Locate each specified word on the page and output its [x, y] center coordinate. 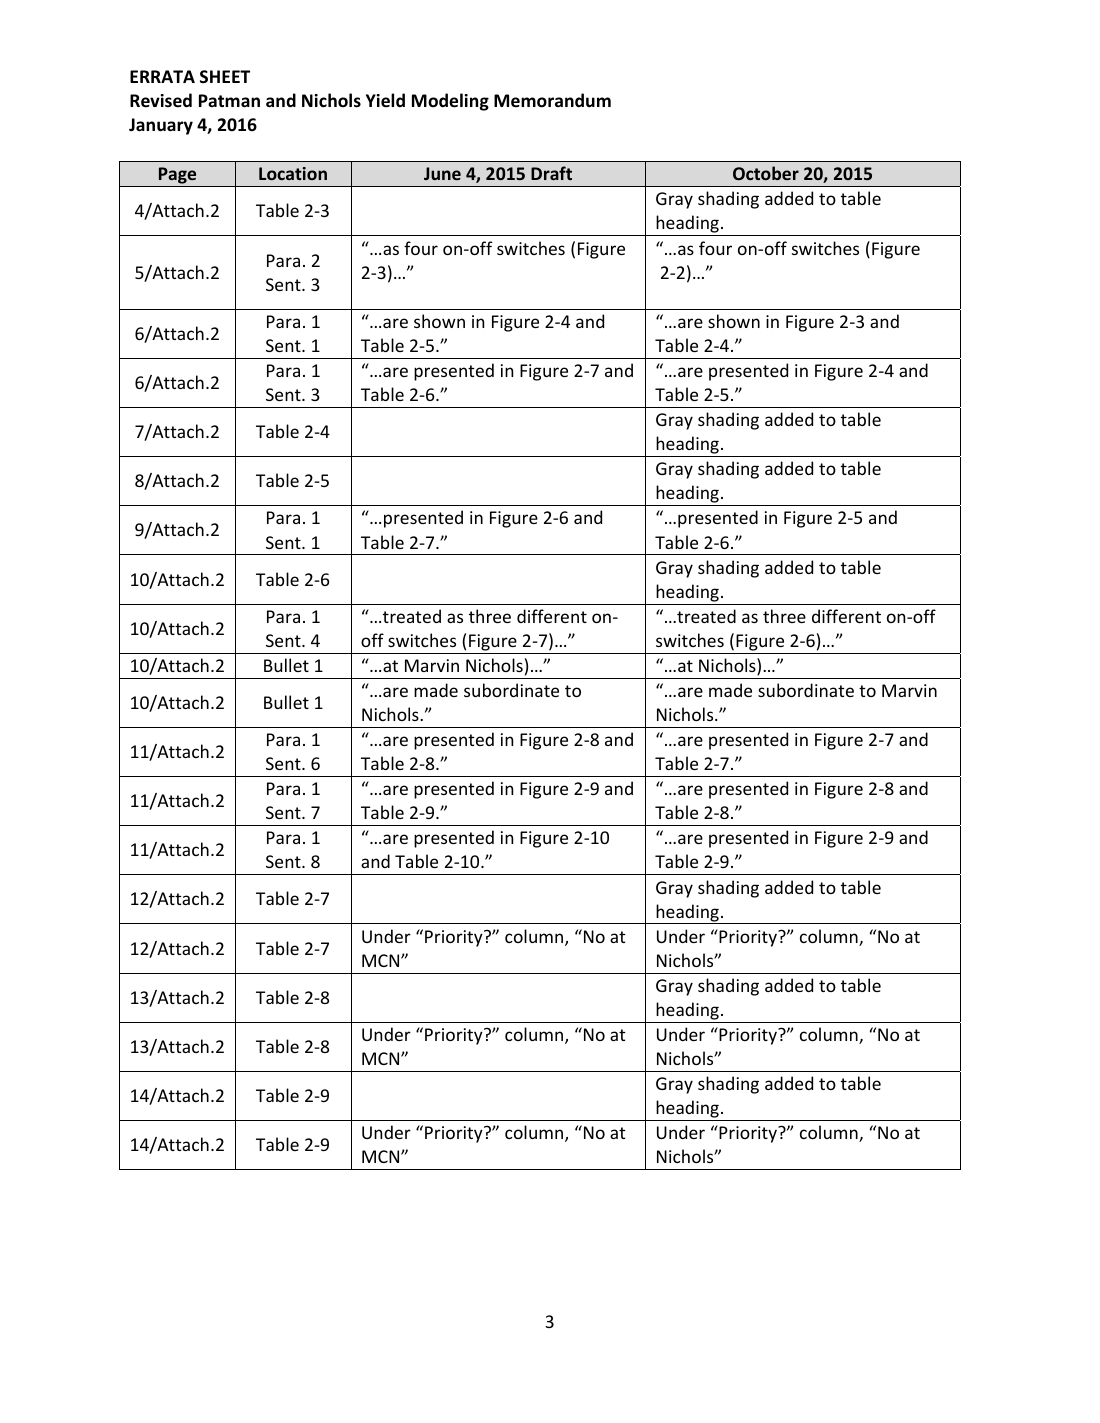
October [766, 173]
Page [178, 177]
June [442, 173]
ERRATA [162, 76]
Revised [161, 100]
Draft [551, 173]
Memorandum [552, 100]
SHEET [225, 76]
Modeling [450, 102]
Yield [385, 100]
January [161, 126]
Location [293, 173]
